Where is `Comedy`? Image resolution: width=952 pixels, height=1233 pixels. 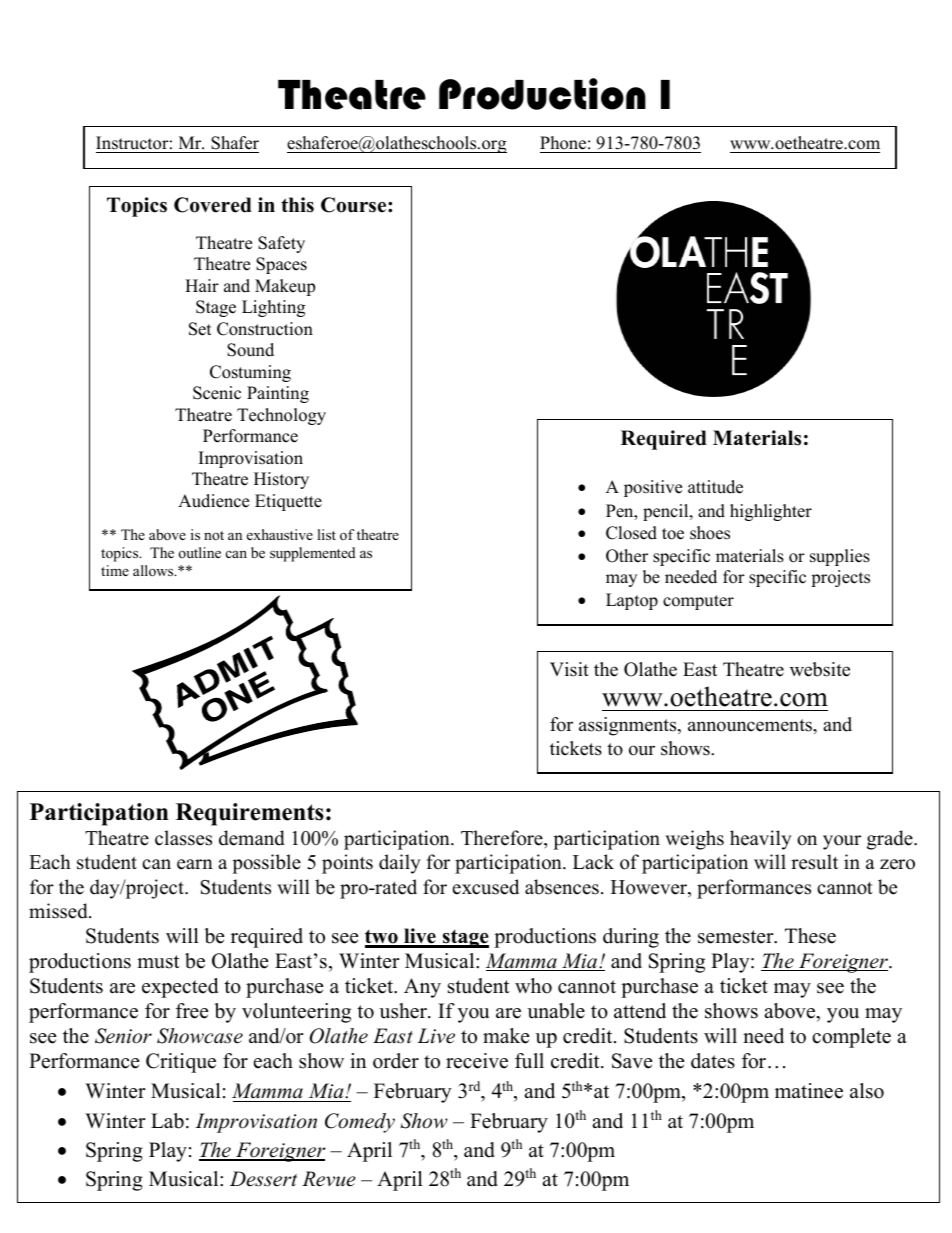 Comedy is located at coordinates (360, 1123).
